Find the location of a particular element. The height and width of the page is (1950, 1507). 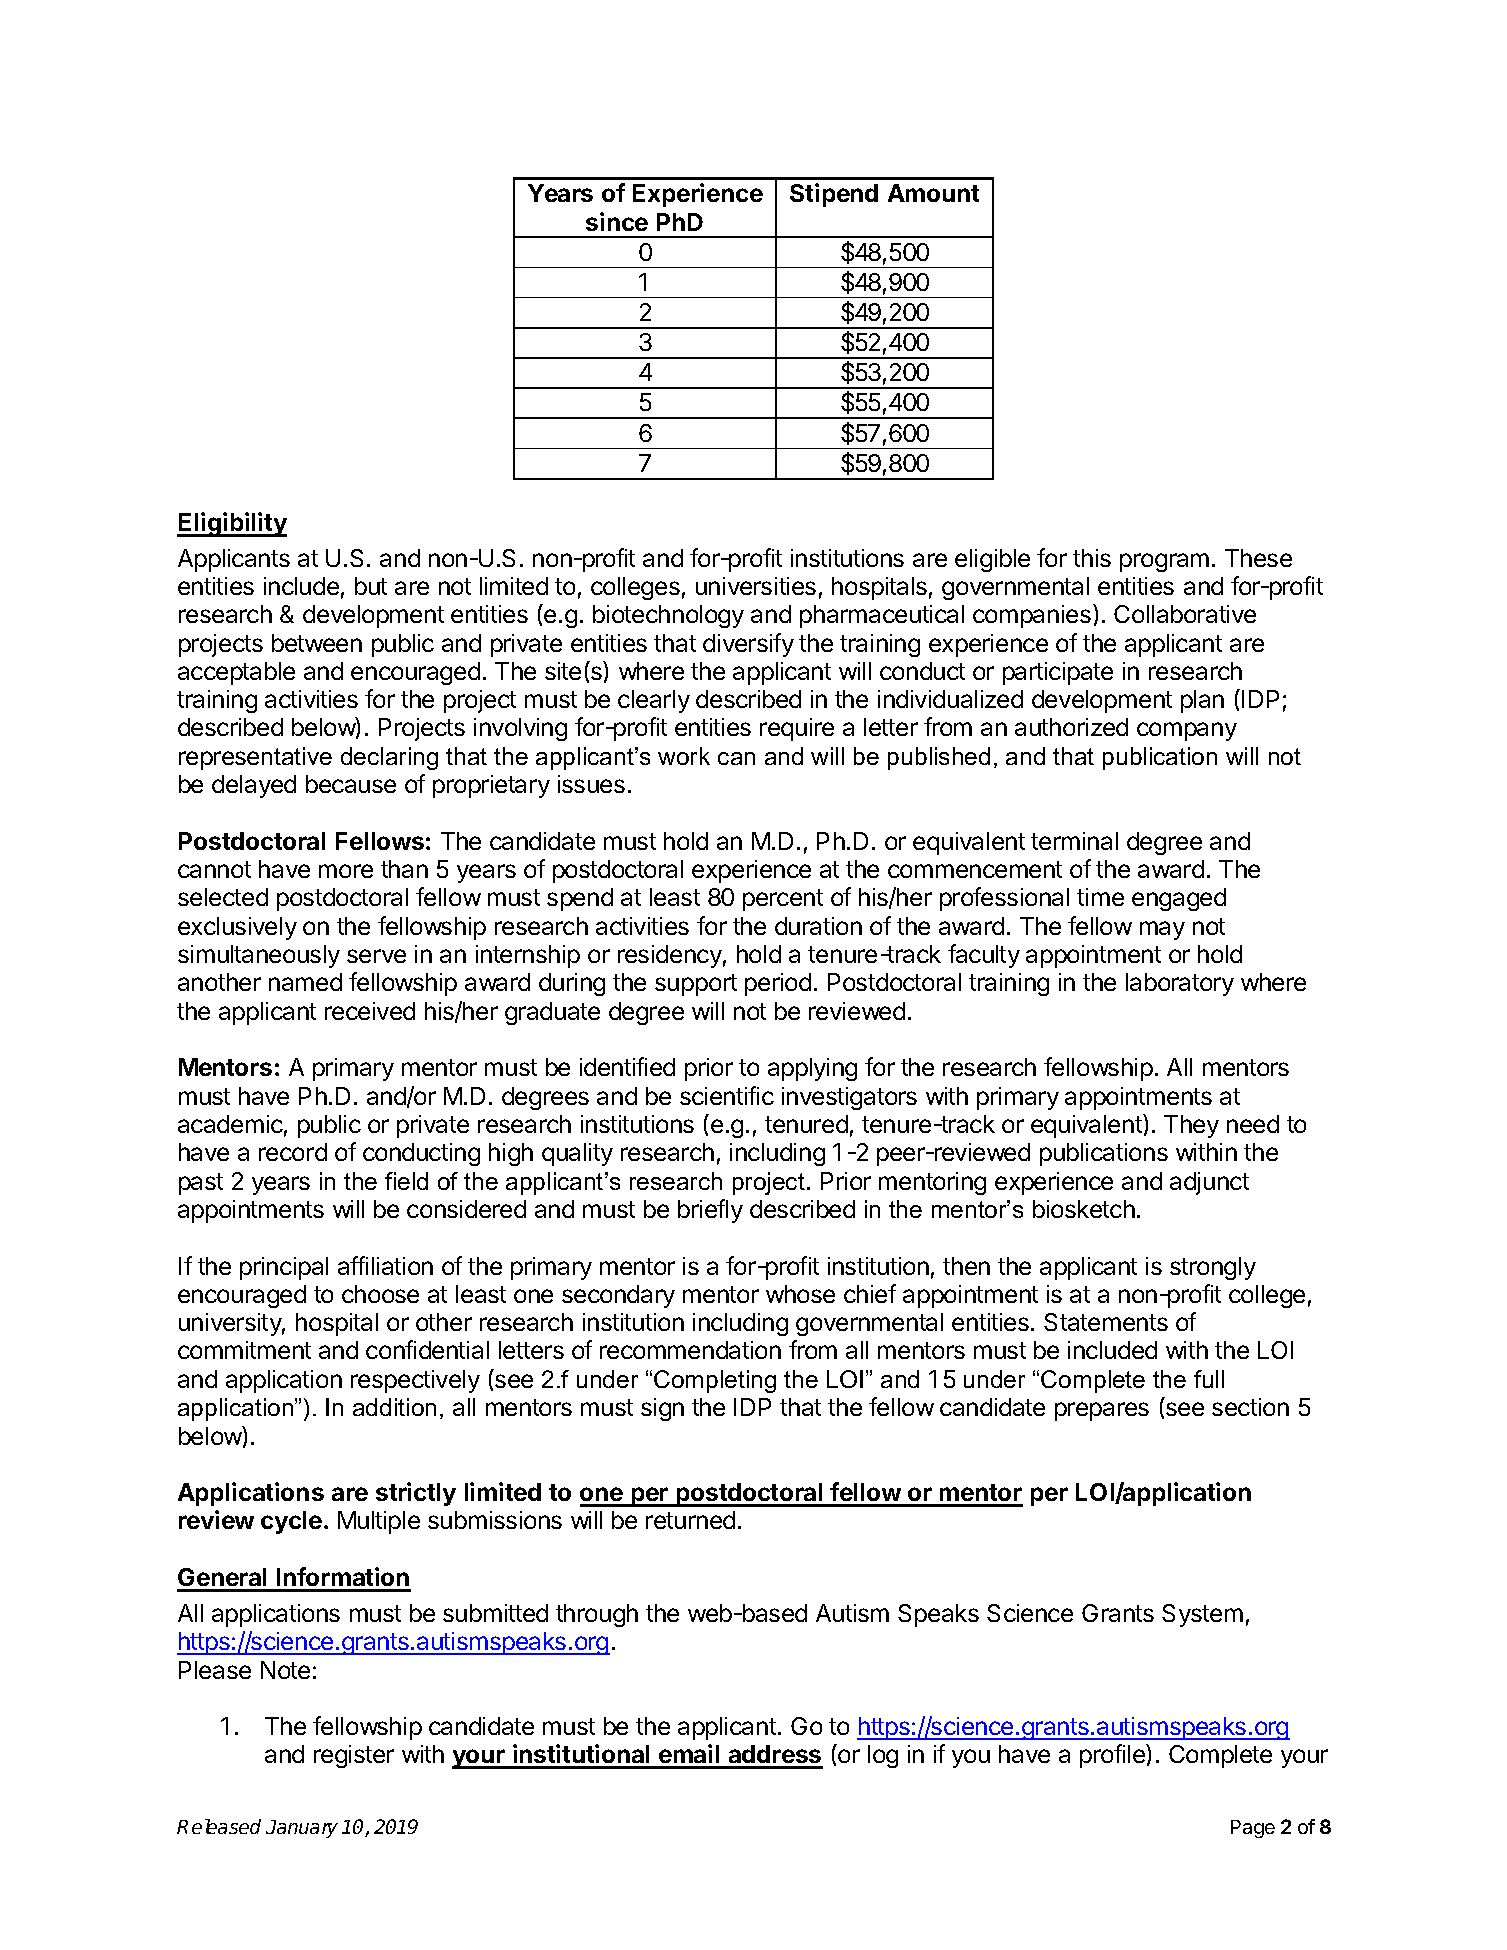

since is located at coordinates (617, 221).
